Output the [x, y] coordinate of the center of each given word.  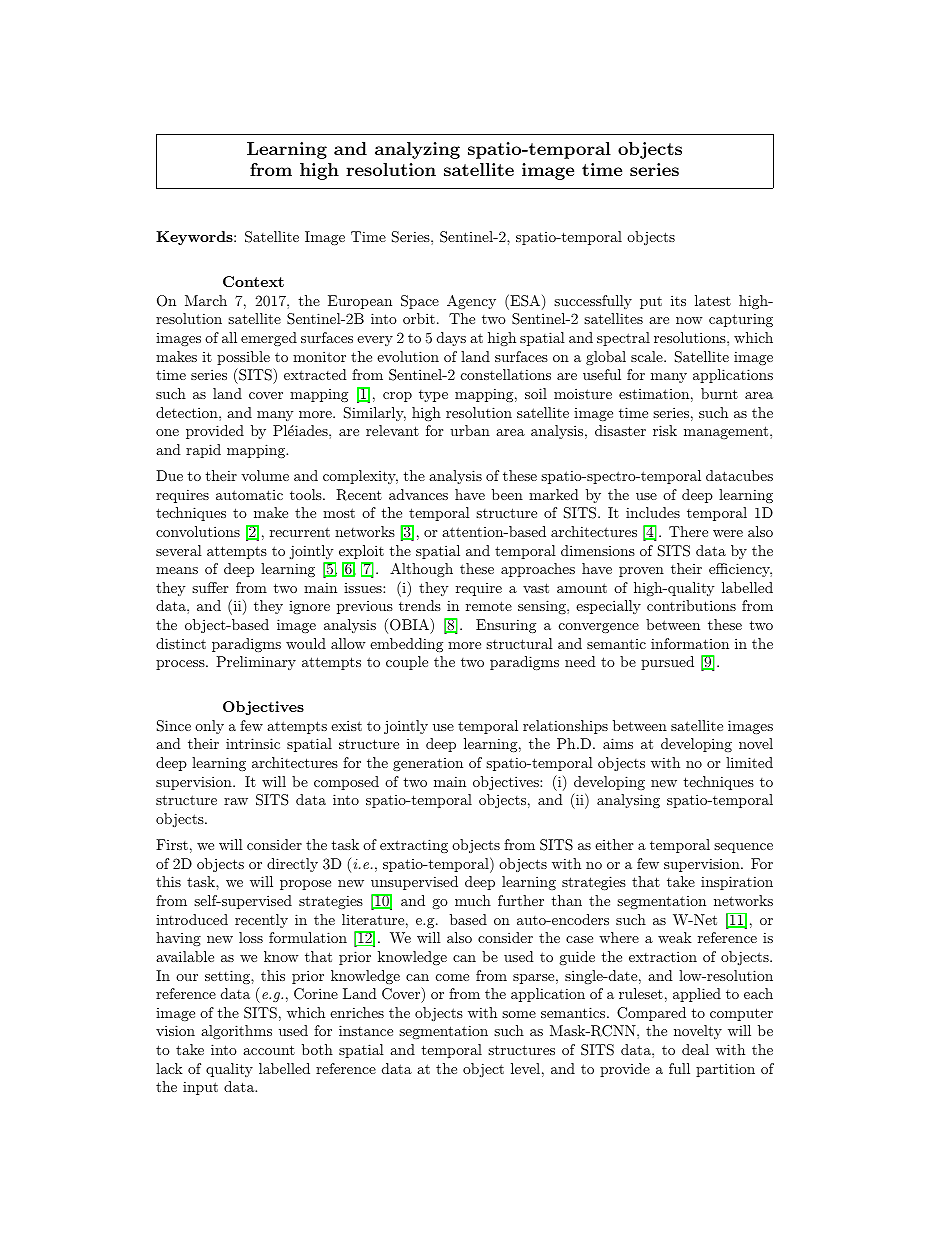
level [525, 1068]
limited [749, 762]
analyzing [417, 150]
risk [665, 430]
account [269, 1050]
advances [418, 494]
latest [713, 300]
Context [253, 281]
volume [265, 475]
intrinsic [253, 743]
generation [428, 764]
